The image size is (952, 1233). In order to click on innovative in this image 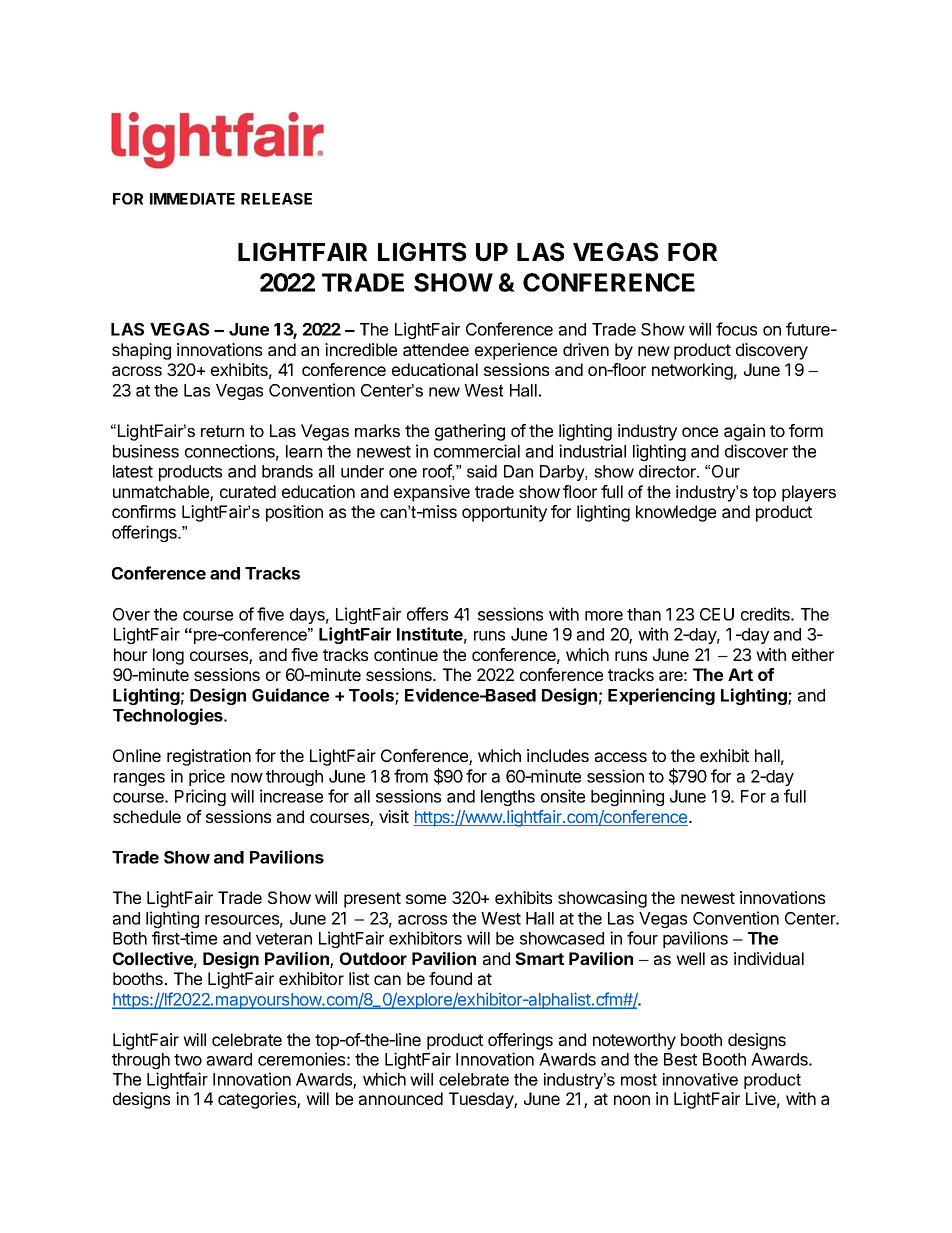, I will do `click(700, 1079)`.
